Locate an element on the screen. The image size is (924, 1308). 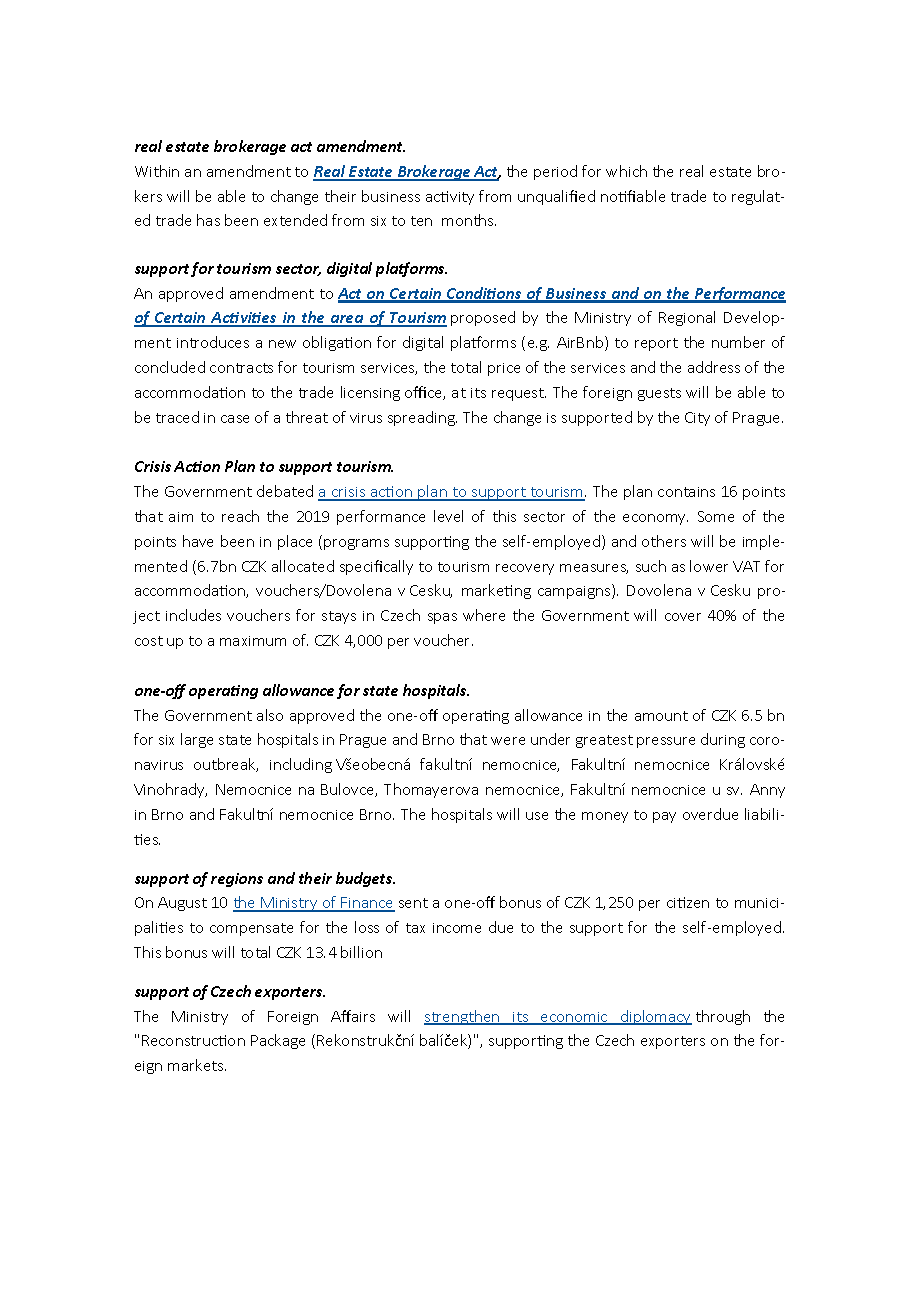
activity is located at coordinates (450, 198).
